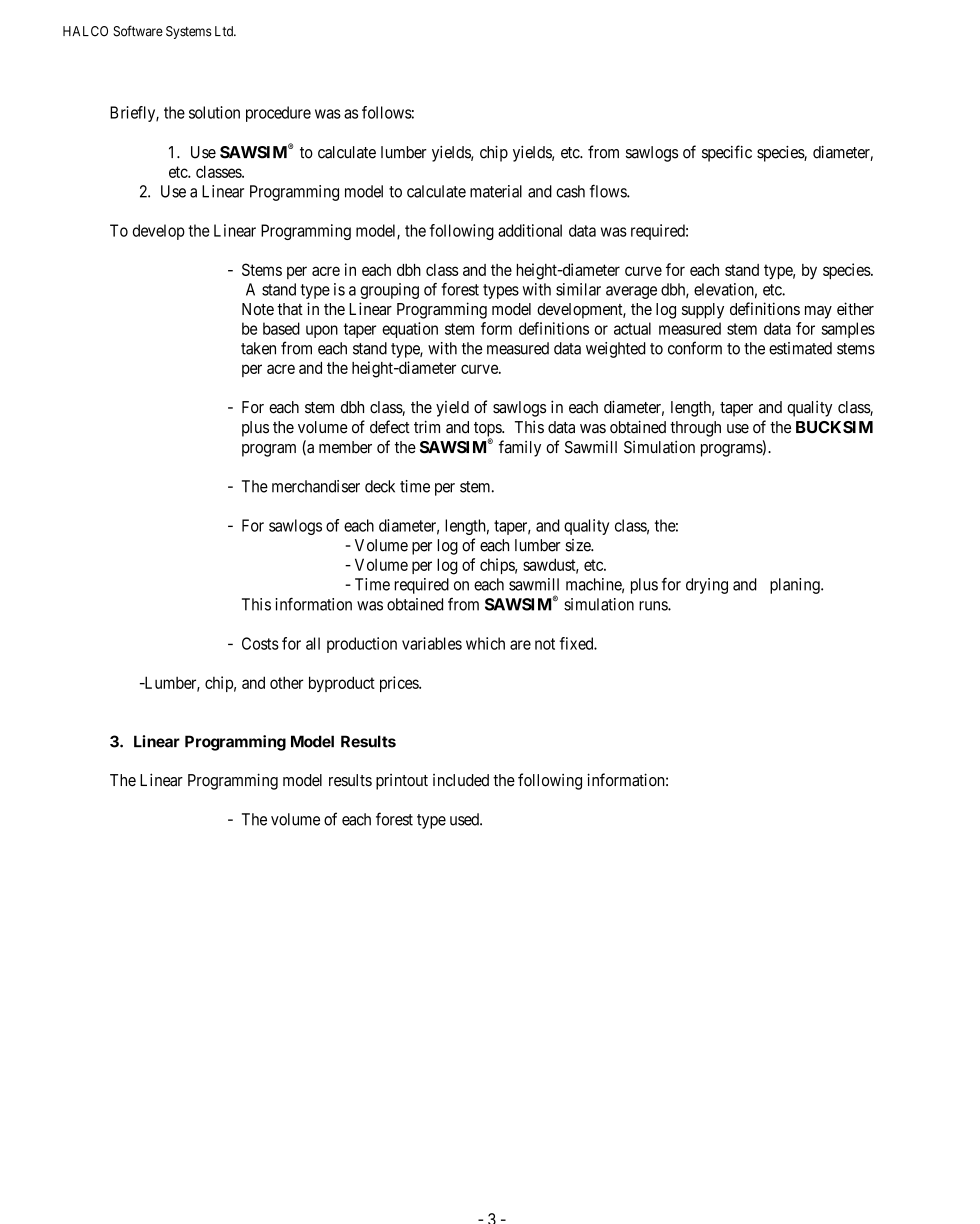 This screenshot has height=1224, width=980. What do you see at coordinates (818, 312) in the screenshot?
I see `may` at bounding box center [818, 312].
